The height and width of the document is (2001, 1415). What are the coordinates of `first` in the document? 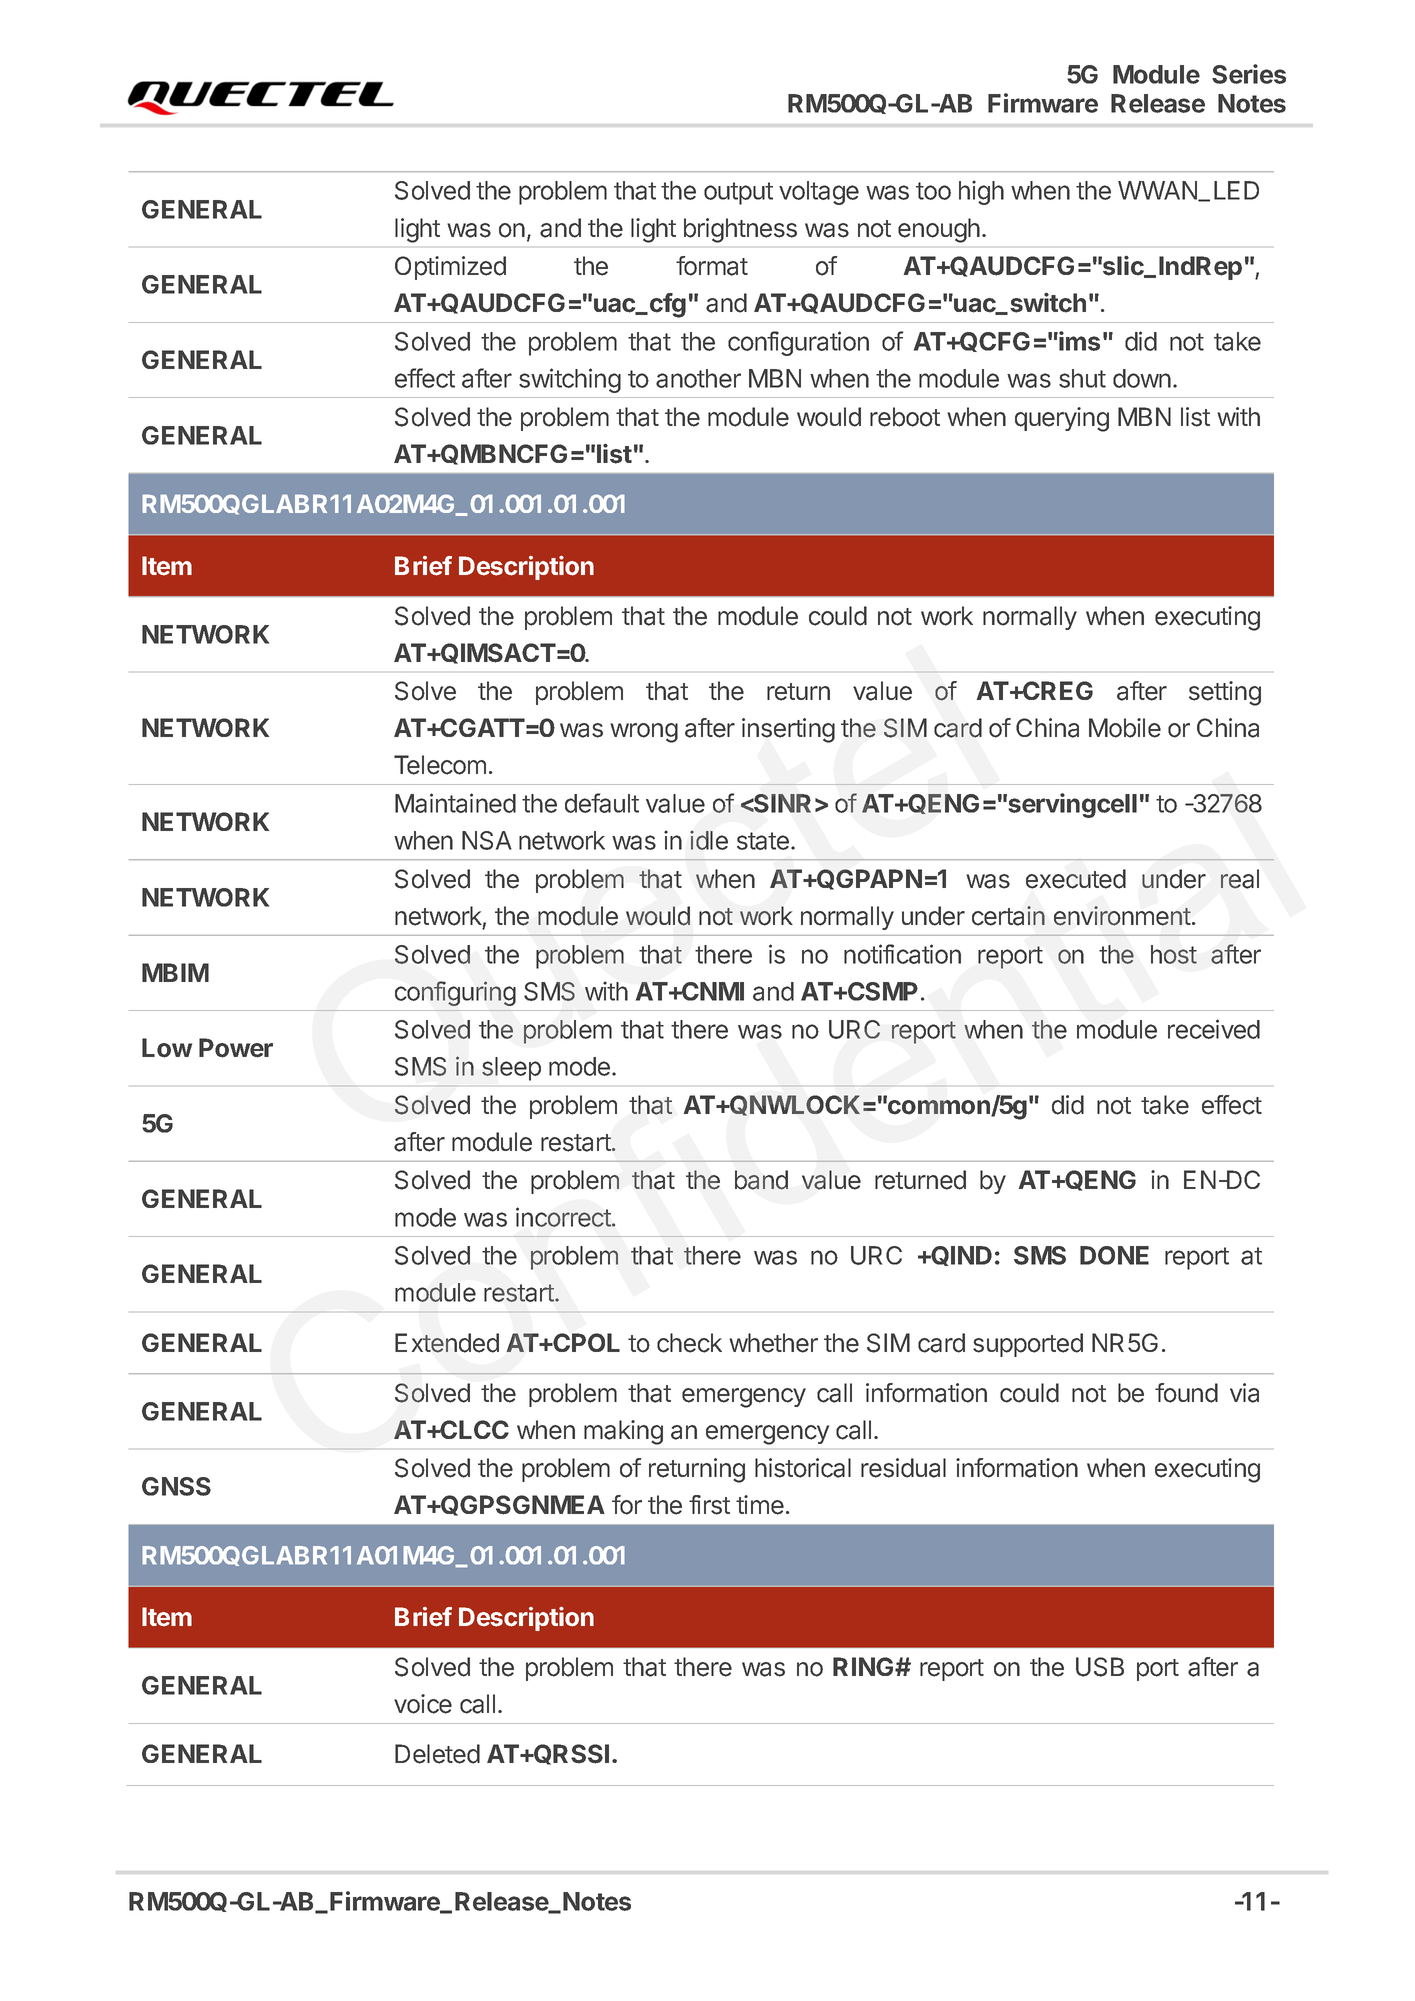 It's located at (709, 1505).
